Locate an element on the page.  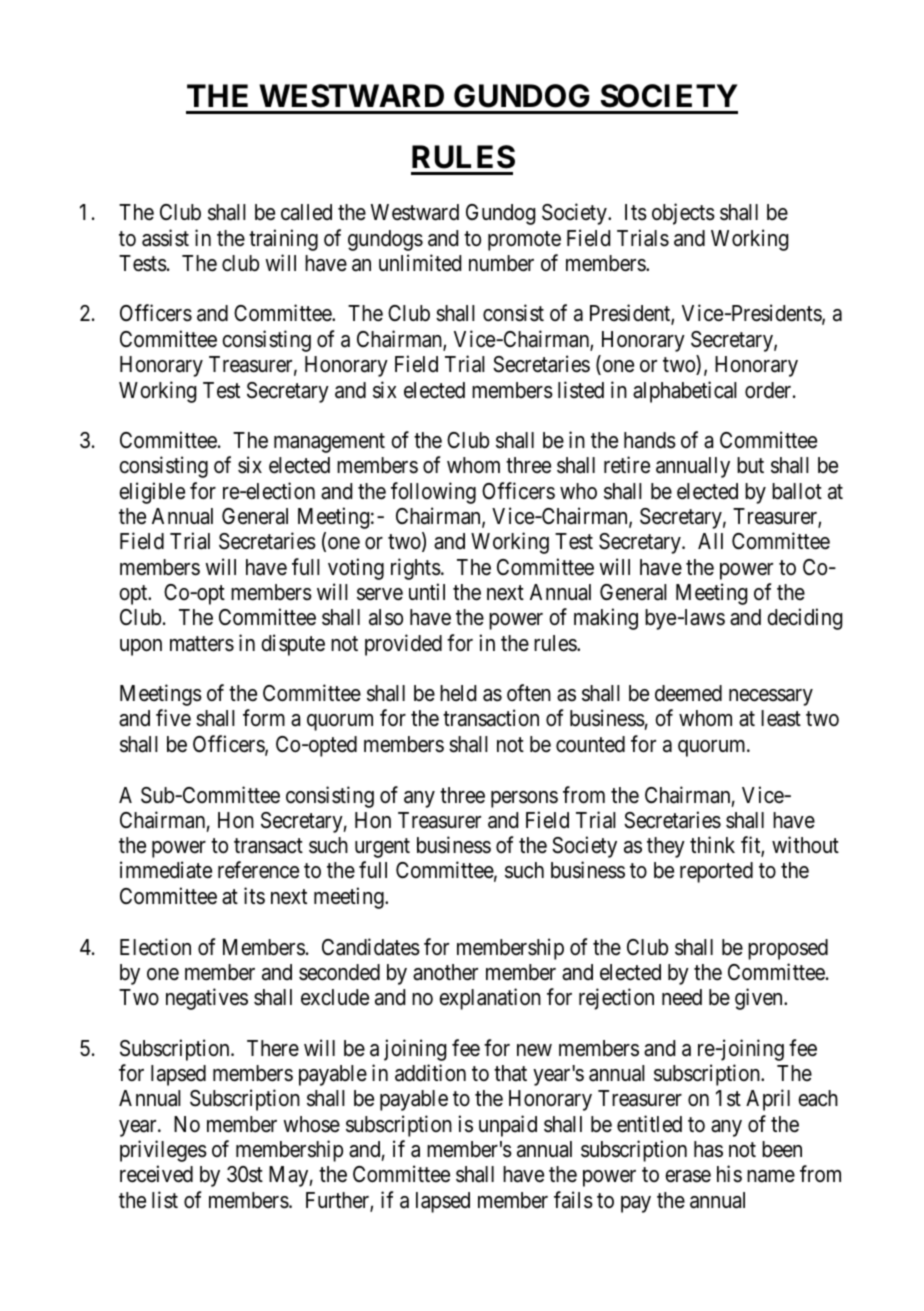
his is located at coordinates (729, 1174).
